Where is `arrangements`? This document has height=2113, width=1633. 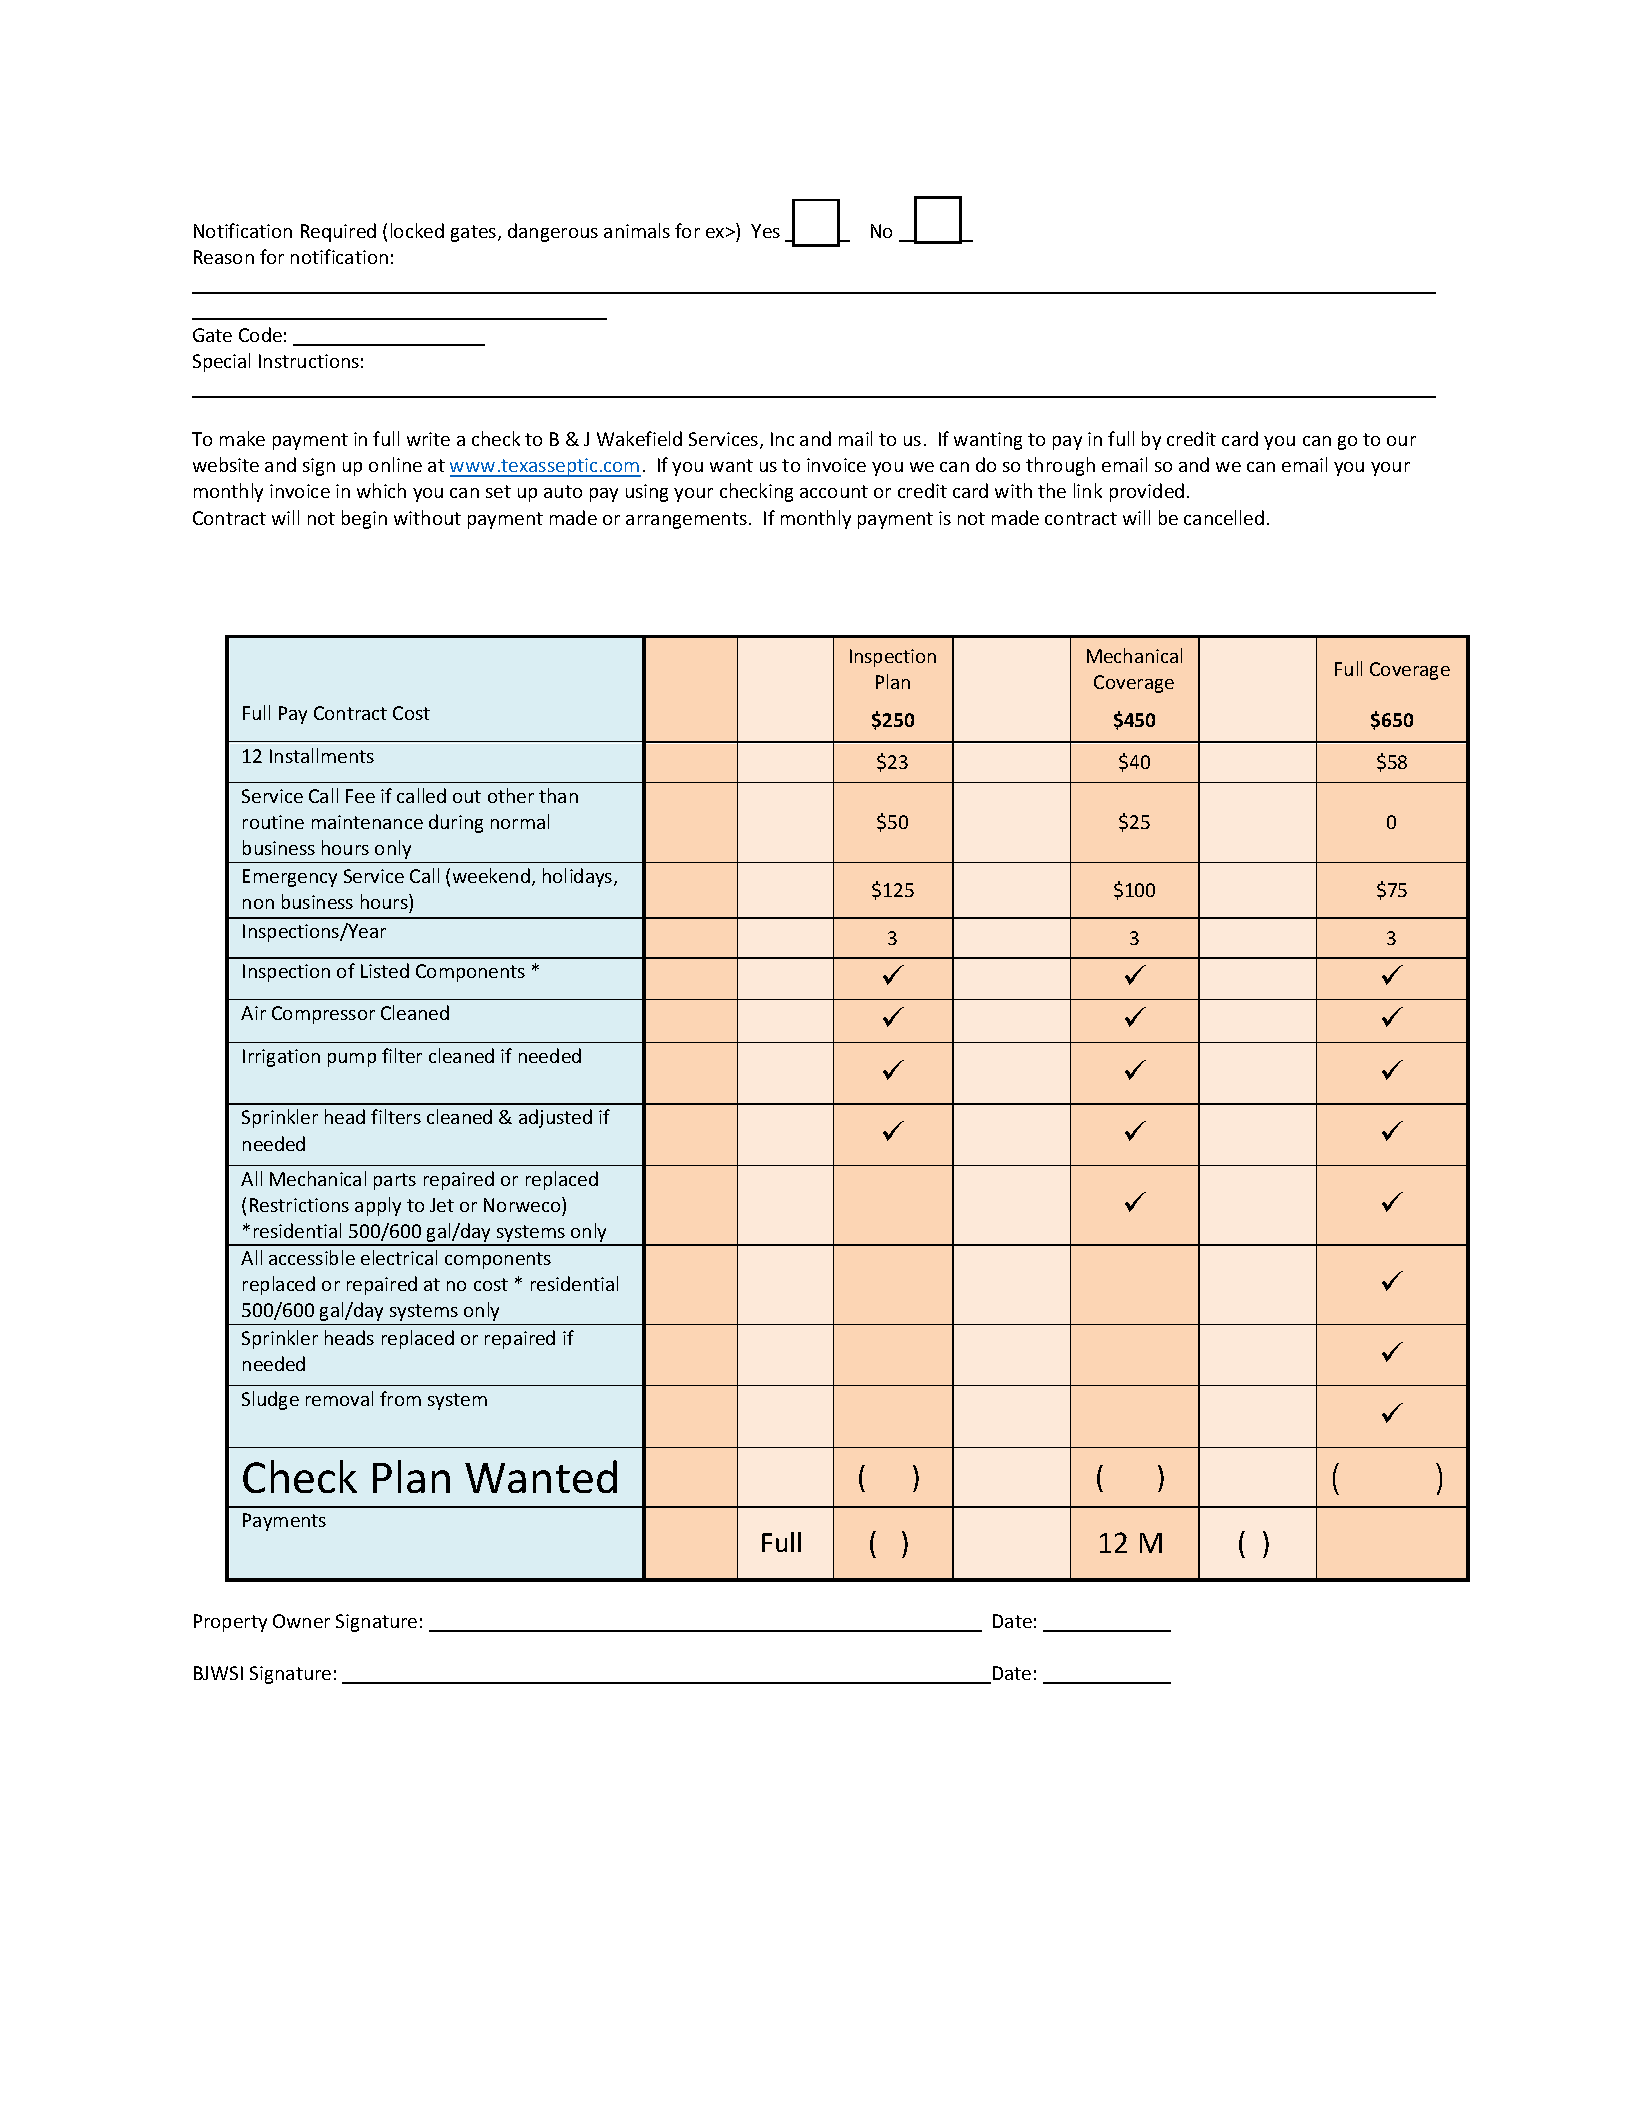
arrangements is located at coordinates (686, 520).
